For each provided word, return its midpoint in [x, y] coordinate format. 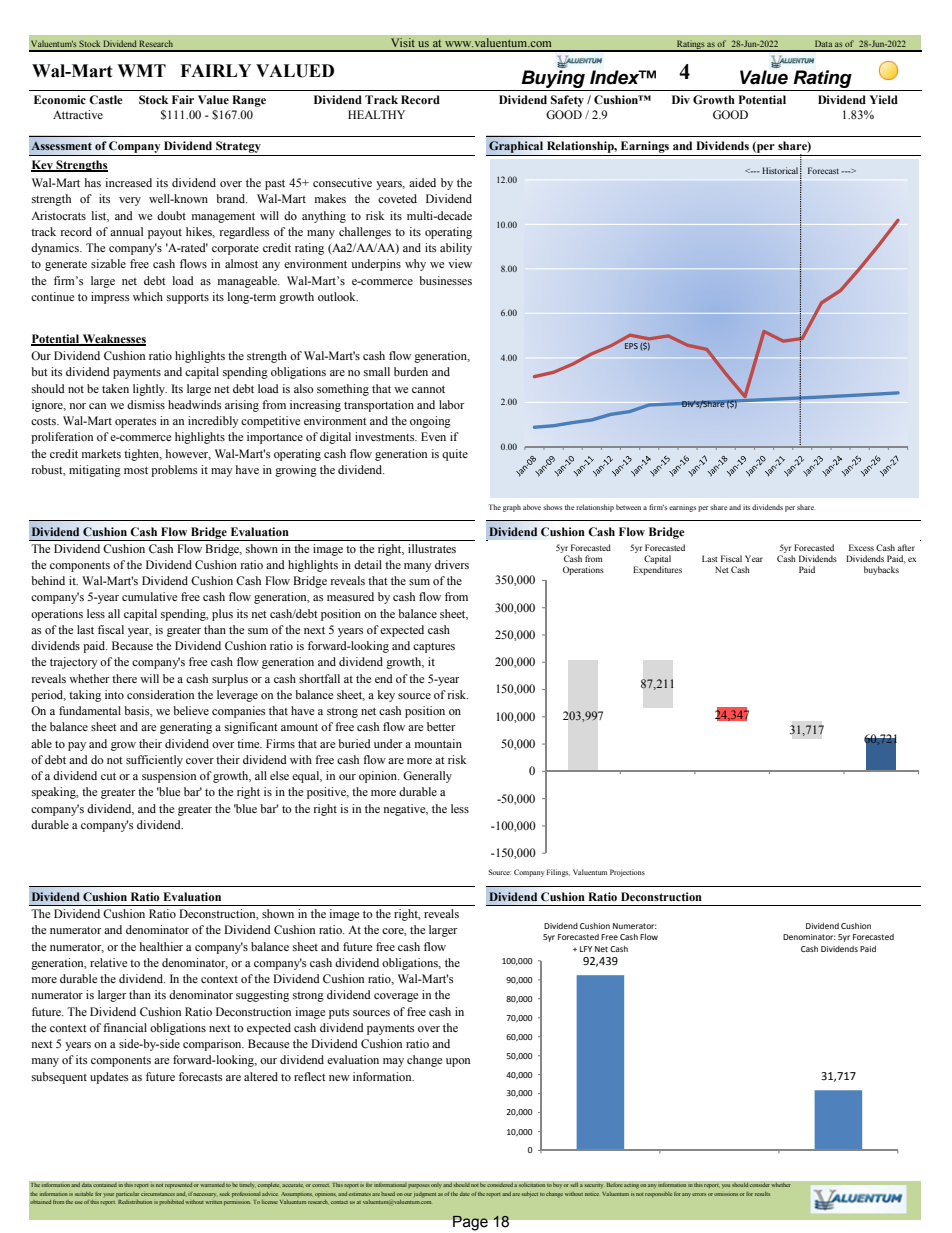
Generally [427, 777]
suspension [169, 777]
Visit [402, 43]
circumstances [158, 1194]
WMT [141, 70]
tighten [143, 455]
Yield [884, 99]
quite [455, 455]
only [436, 1185]
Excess [861, 547]
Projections [627, 873]
